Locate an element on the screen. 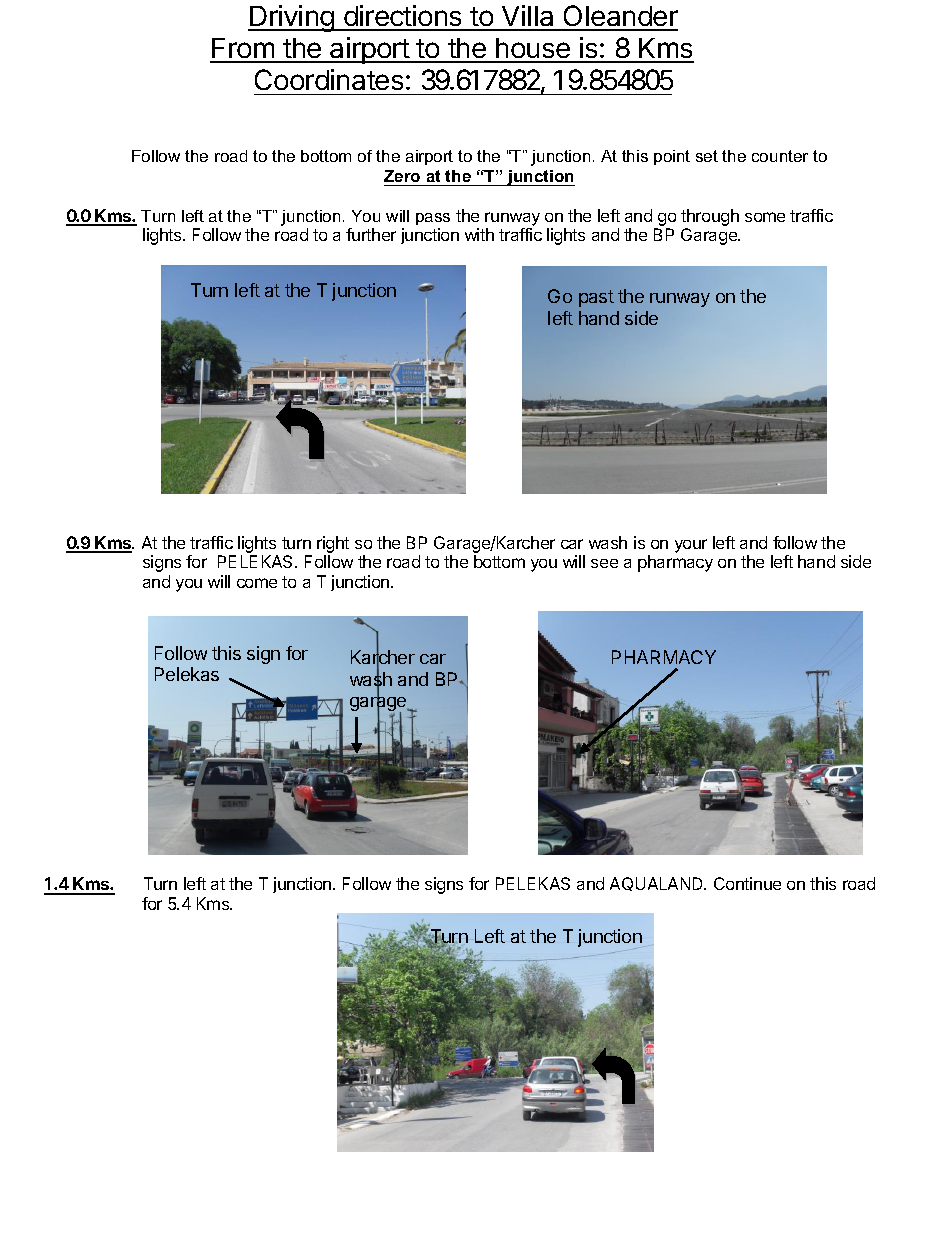 The image size is (952, 1233). with is located at coordinates (479, 234).
